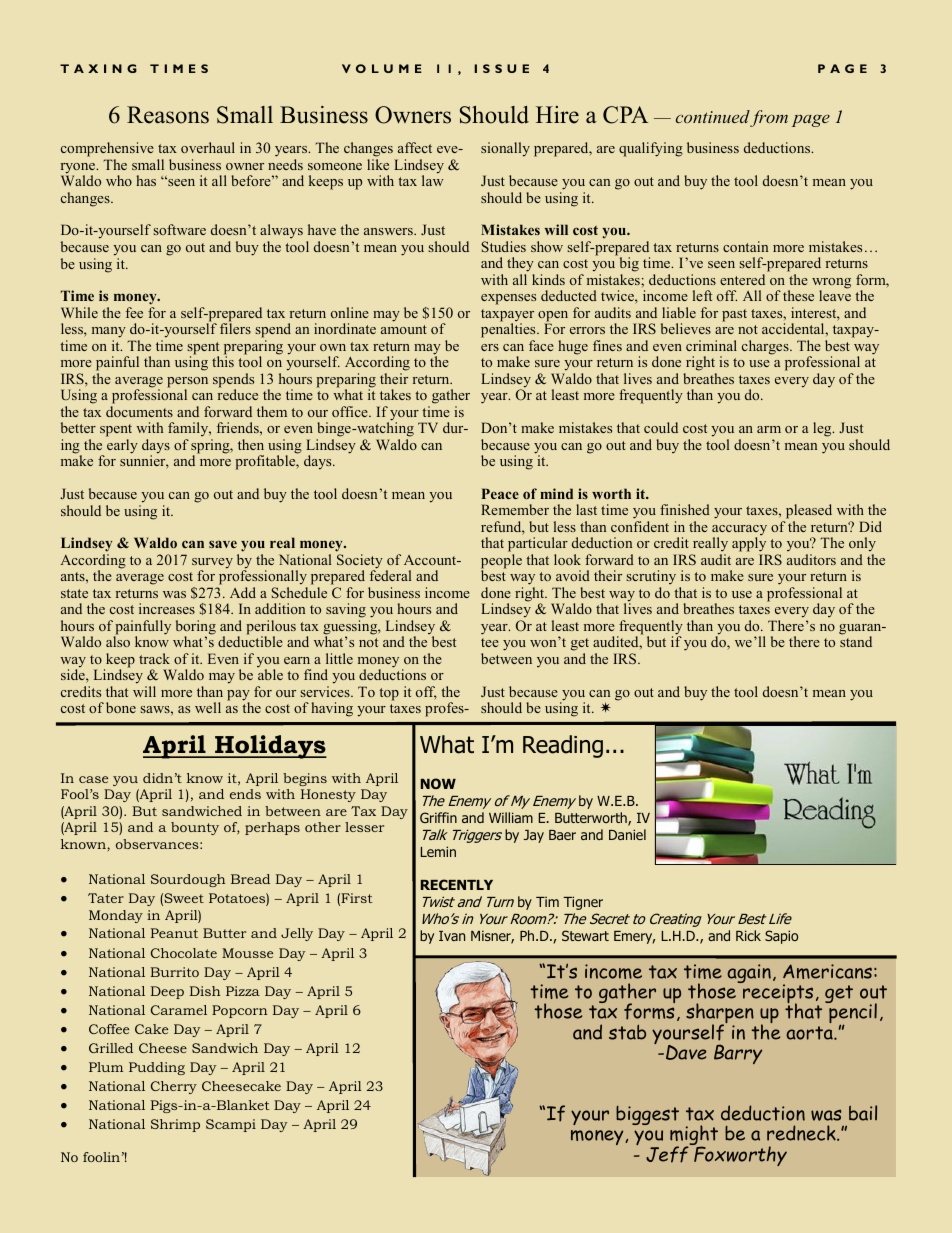 This image has width=952, height=1233. I want to click on redneck, so click(802, 1133).
